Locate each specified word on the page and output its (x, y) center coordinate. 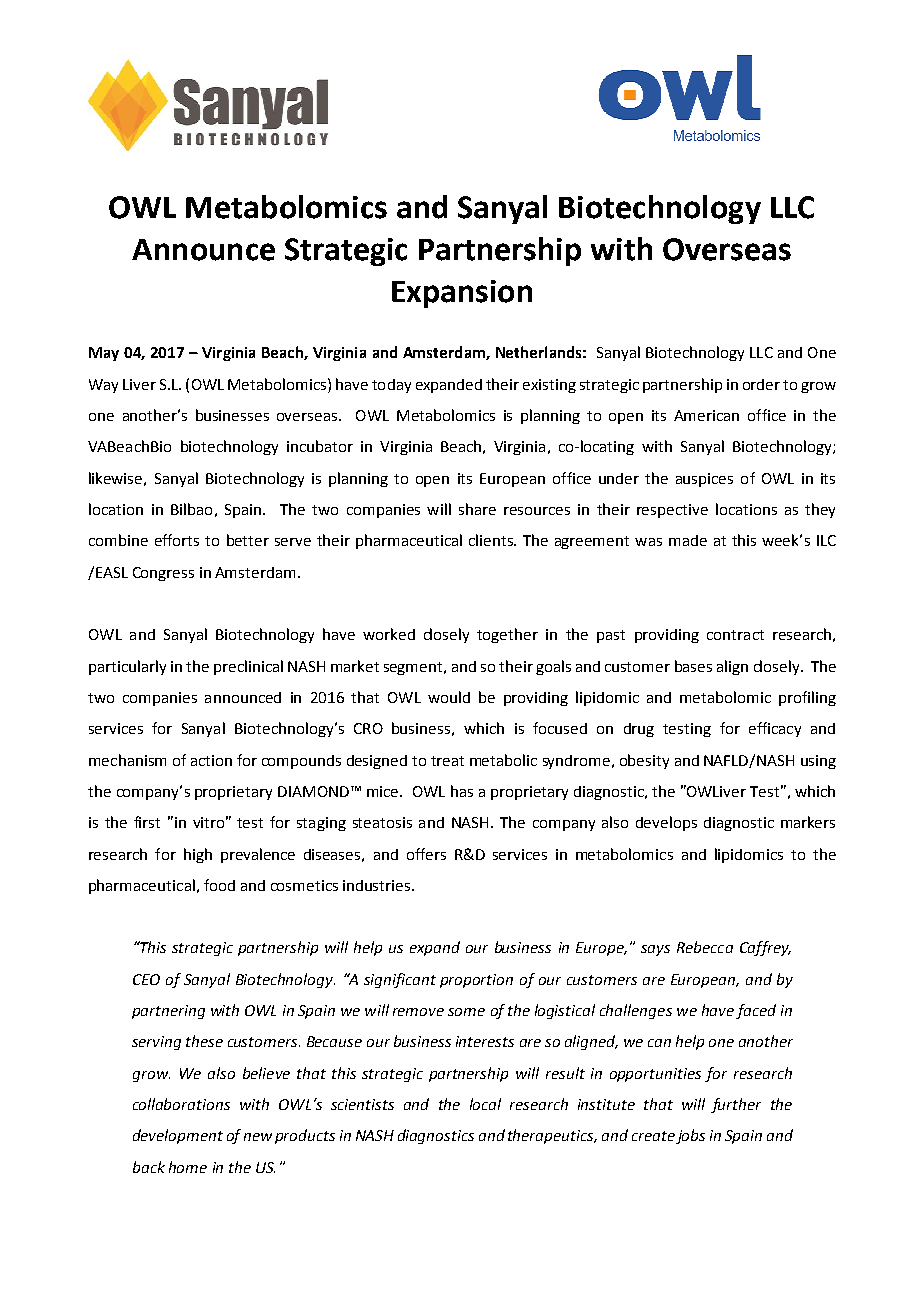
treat (447, 761)
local (485, 1104)
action (211, 760)
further (736, 1105)
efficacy (775, 729)
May (104, 354)
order (761, 384)
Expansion (462, 294)
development (178, 1136)
